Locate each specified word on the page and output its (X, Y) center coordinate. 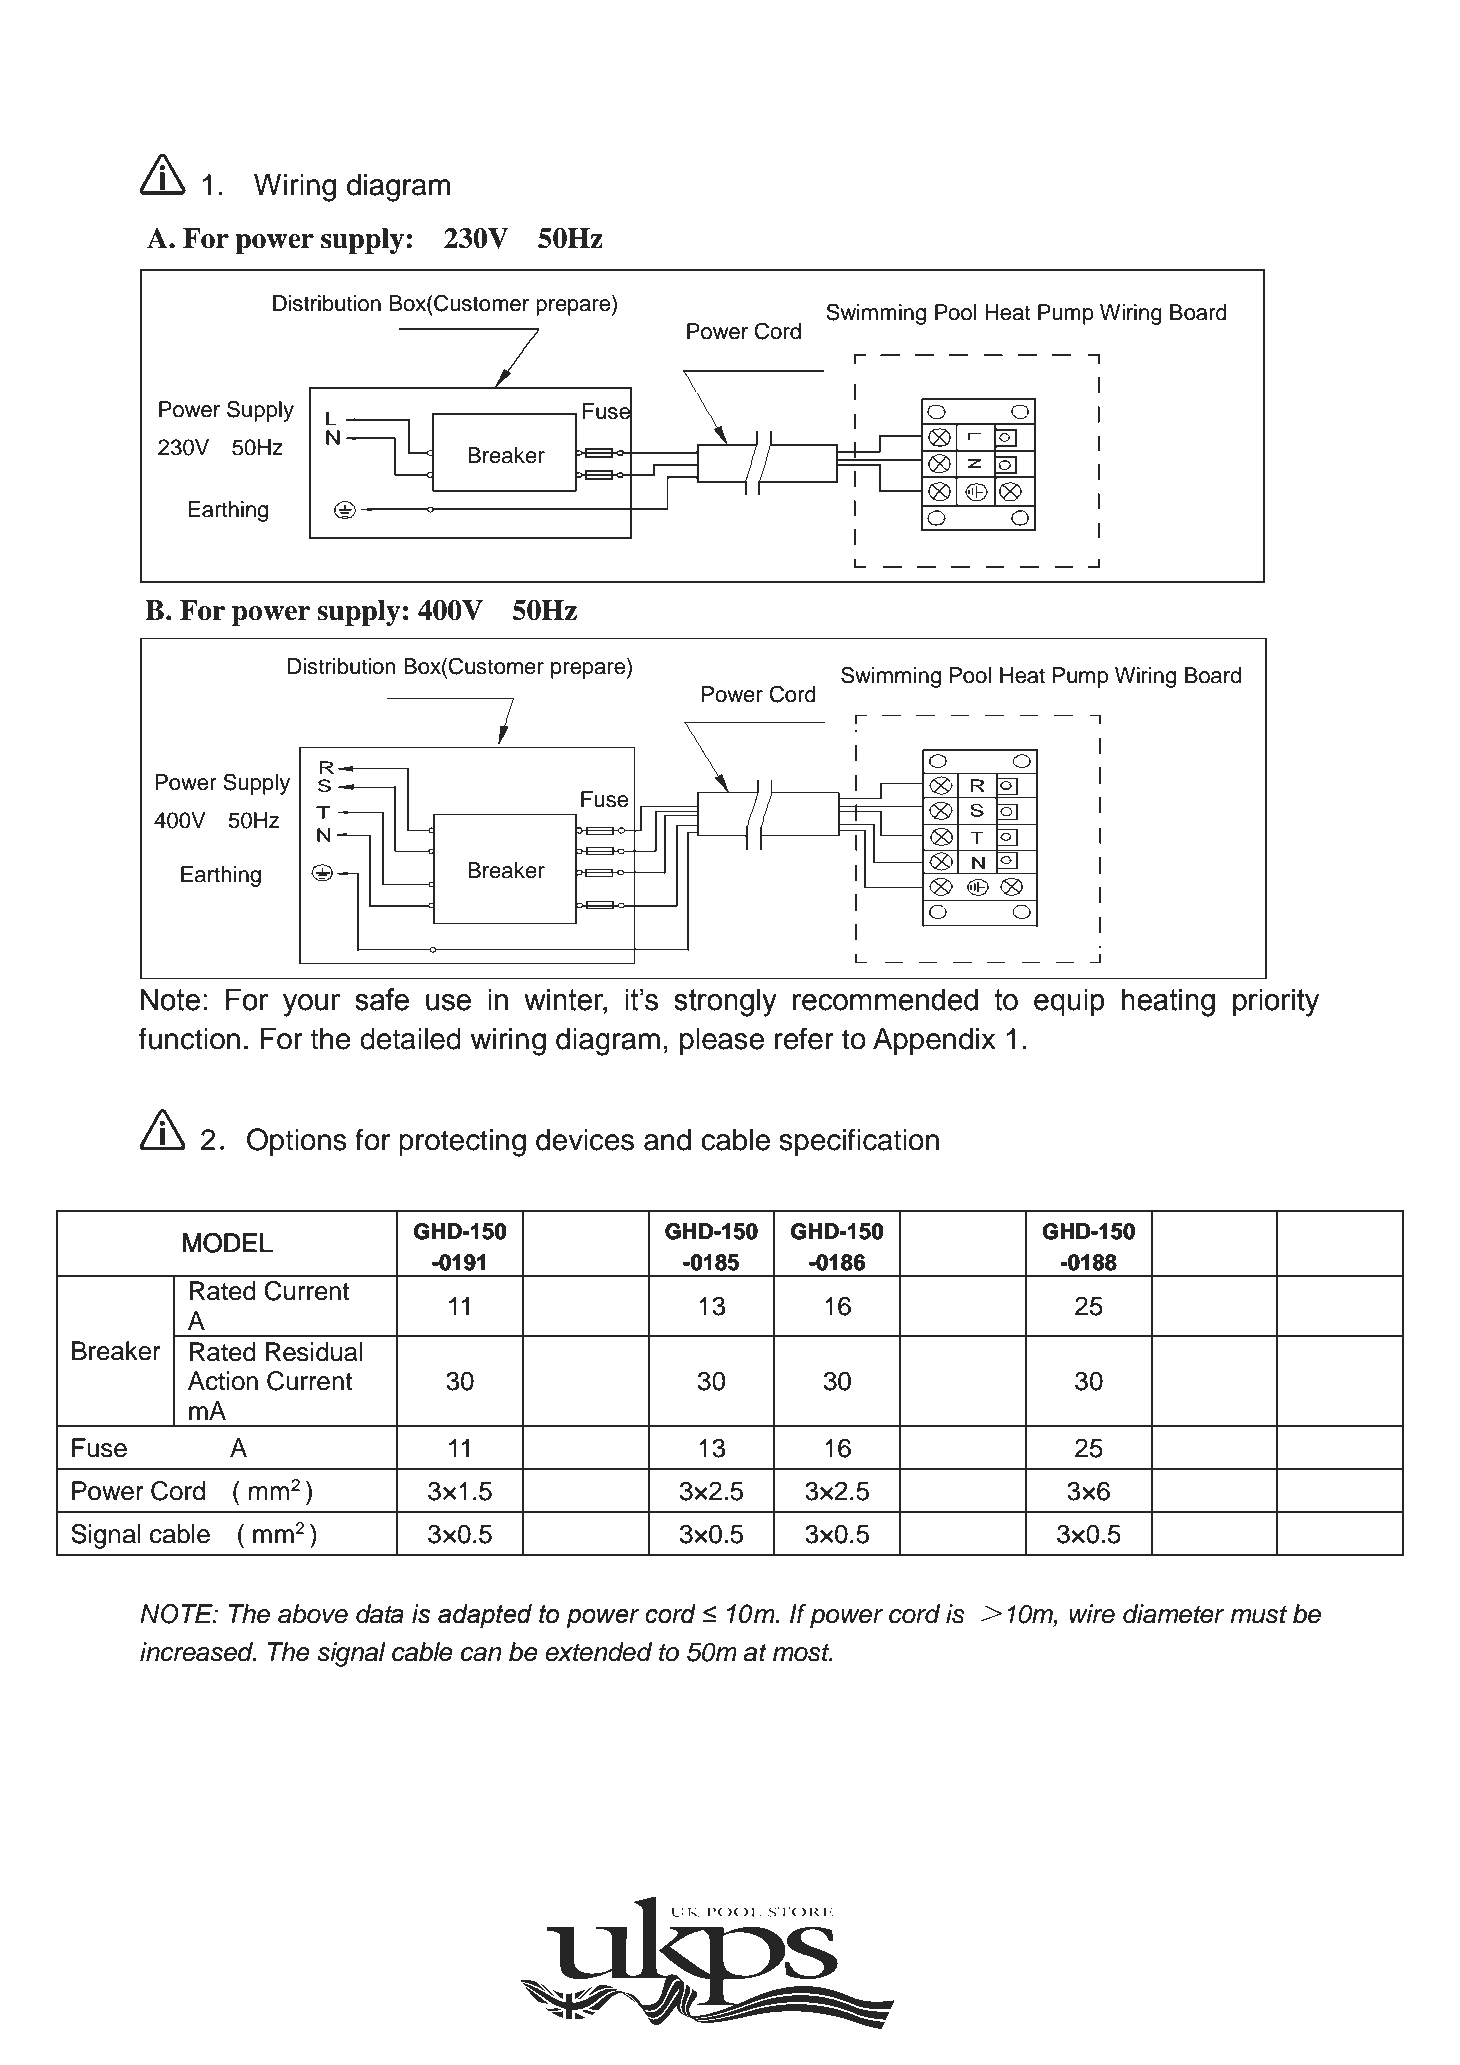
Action (223, 1381)
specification (859, 1142)
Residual (314, 1352)
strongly (725, 1003)
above (313, 1614)
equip (1069, 1002)
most (802, 1653)
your (311, 1005)
